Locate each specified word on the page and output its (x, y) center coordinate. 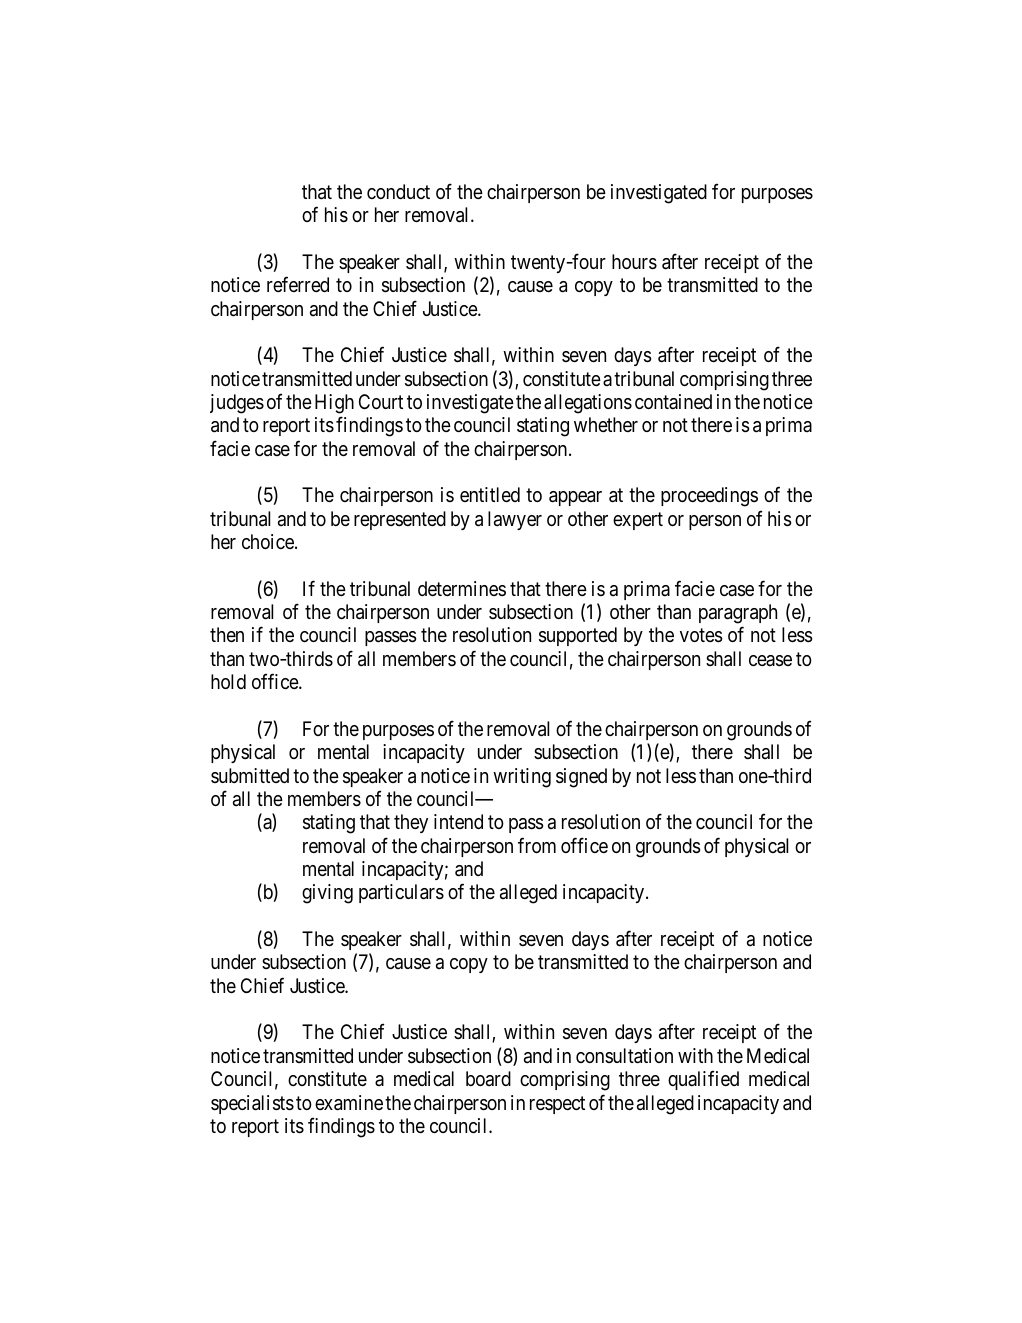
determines (462, 588)
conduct (398, 191)
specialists (252, 1104)
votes (701, 636)
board (488, 1078)
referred (298, 284)
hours (634, 262)
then (227, 635)
